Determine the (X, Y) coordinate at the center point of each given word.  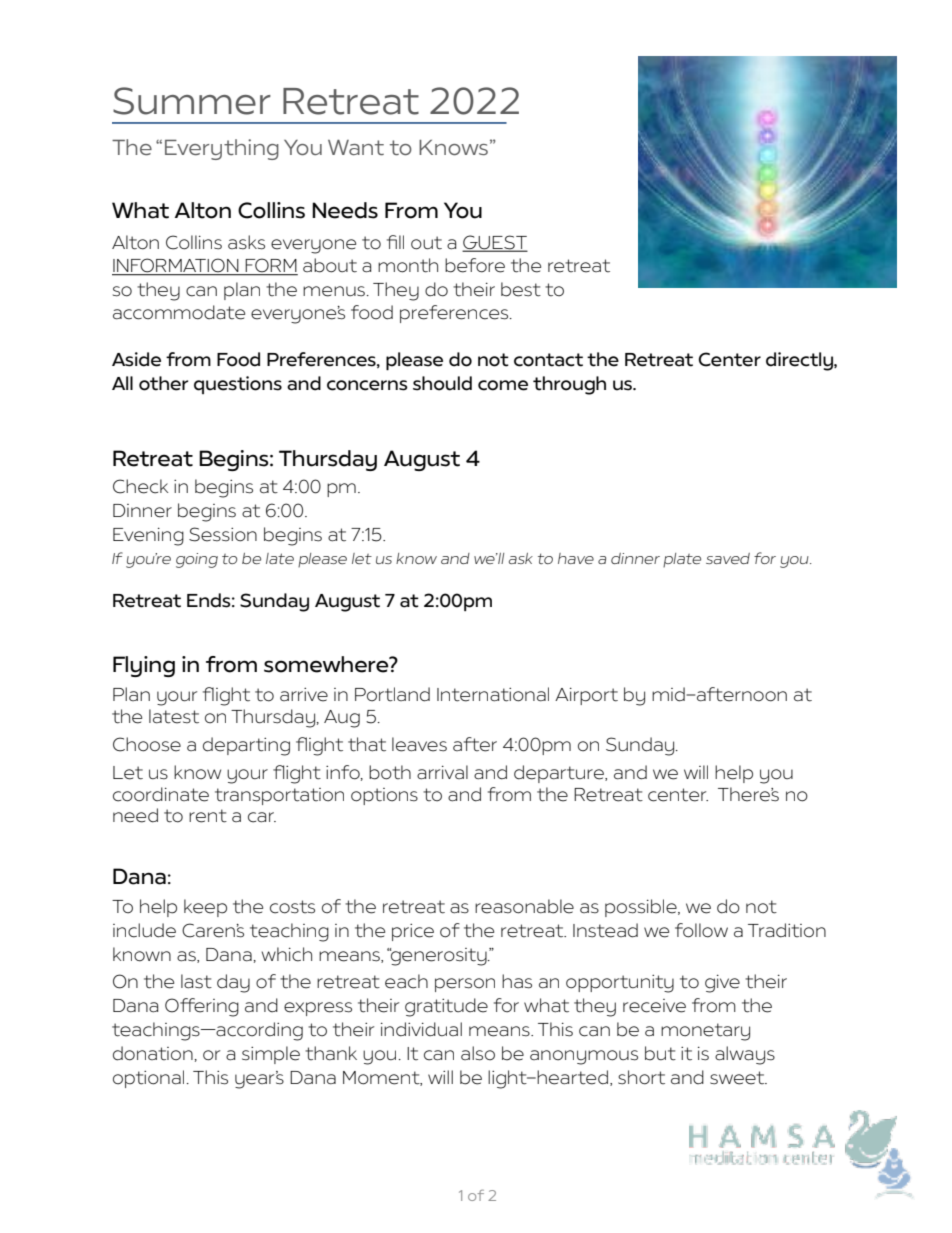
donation (154, 1053)
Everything (222, 149)
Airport (586, 696)
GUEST (495, 243)
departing (246, 746)
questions (238, 385)
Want (356, 147)
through (569, 385)
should (442, 383)
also (478, 1053)
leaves (419, 744)
